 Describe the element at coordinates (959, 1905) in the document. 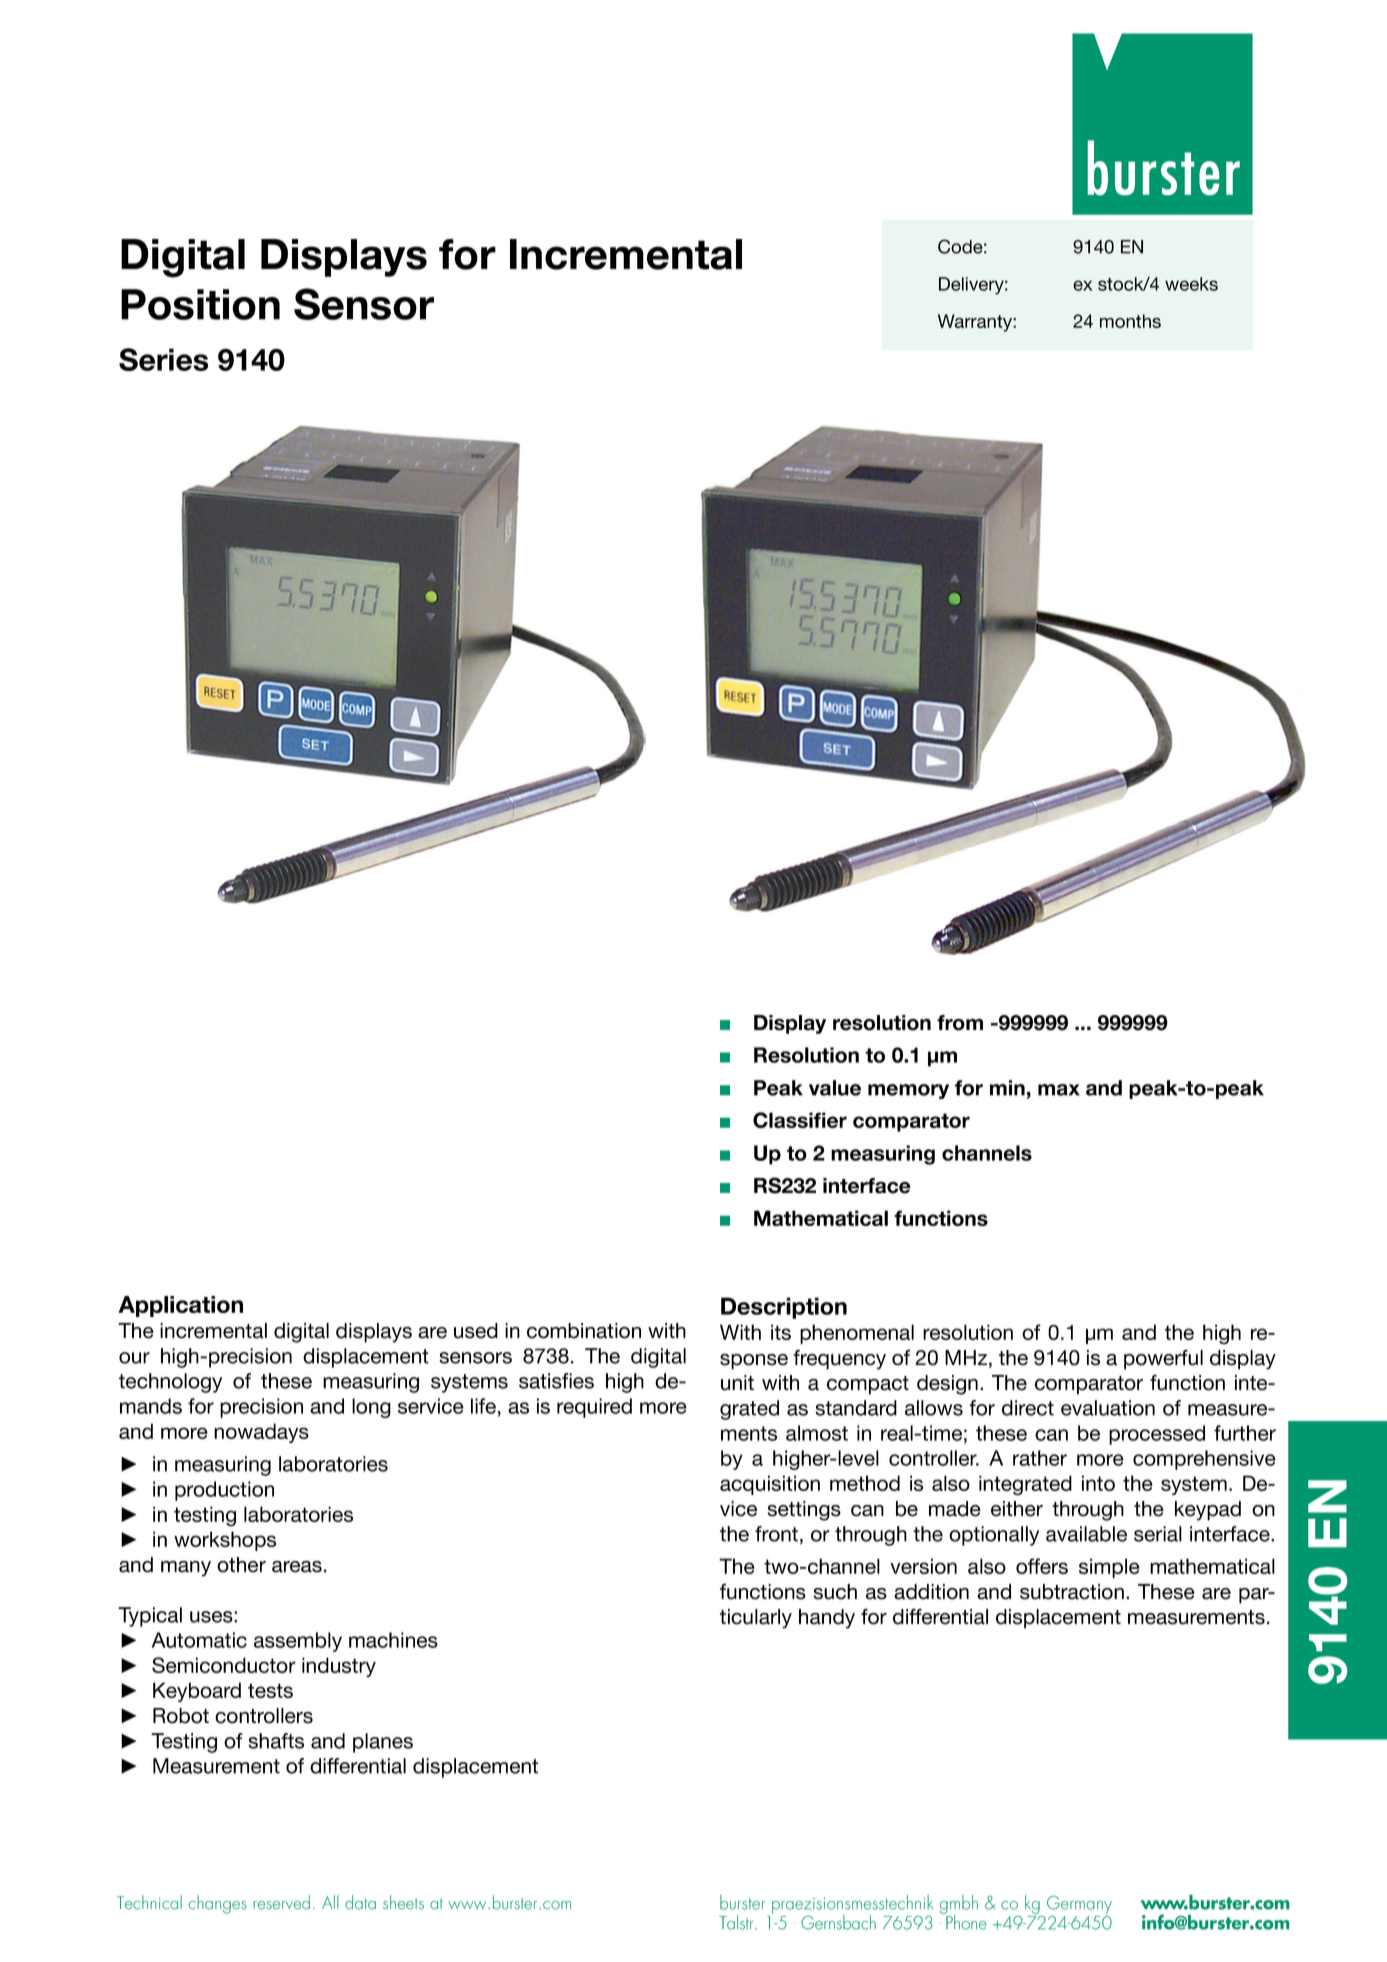

I see `gmbh` at that location.
